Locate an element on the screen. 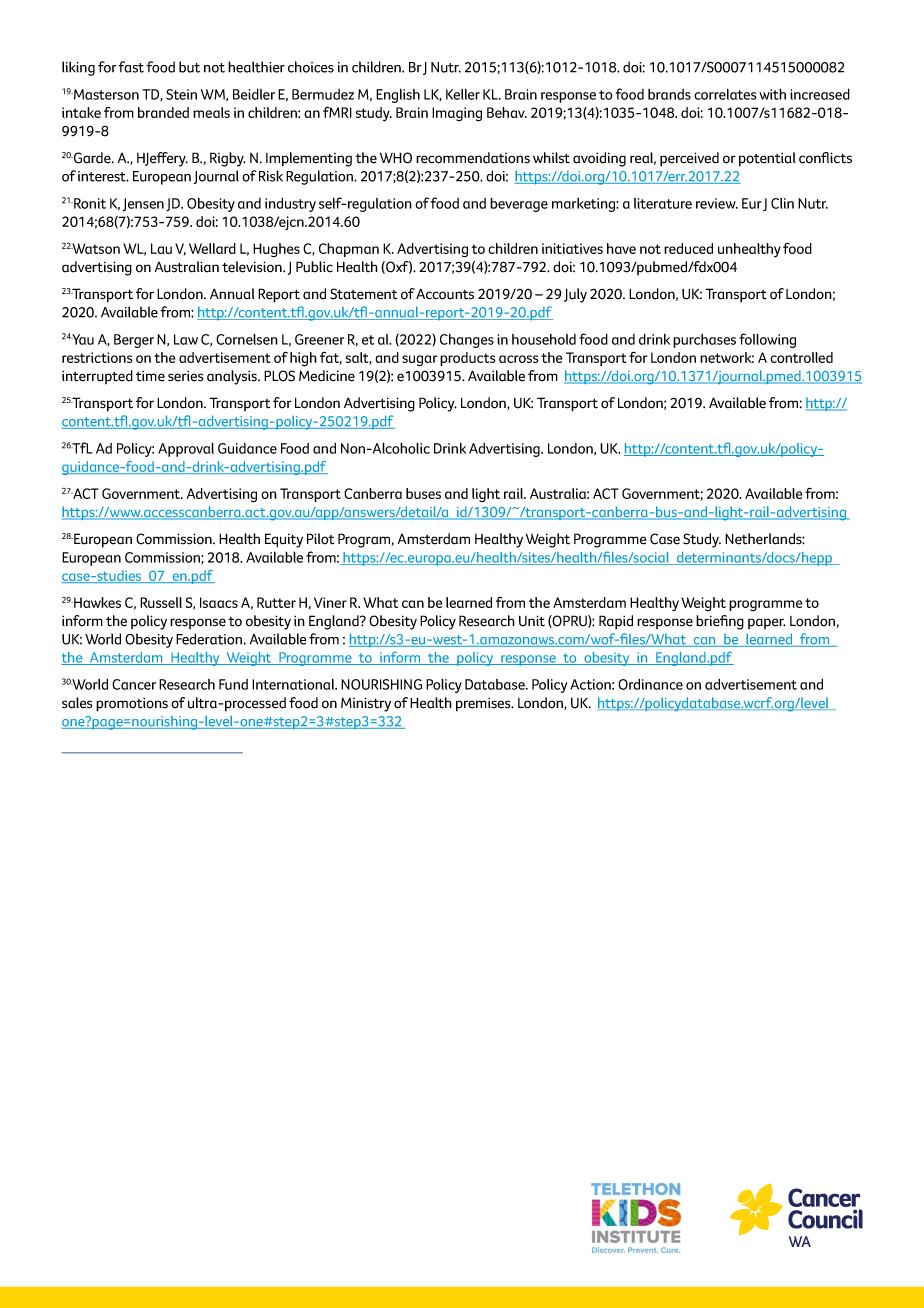 This screenshot has height=1308, width=924. briefing is located at coordinates (720, 622).
